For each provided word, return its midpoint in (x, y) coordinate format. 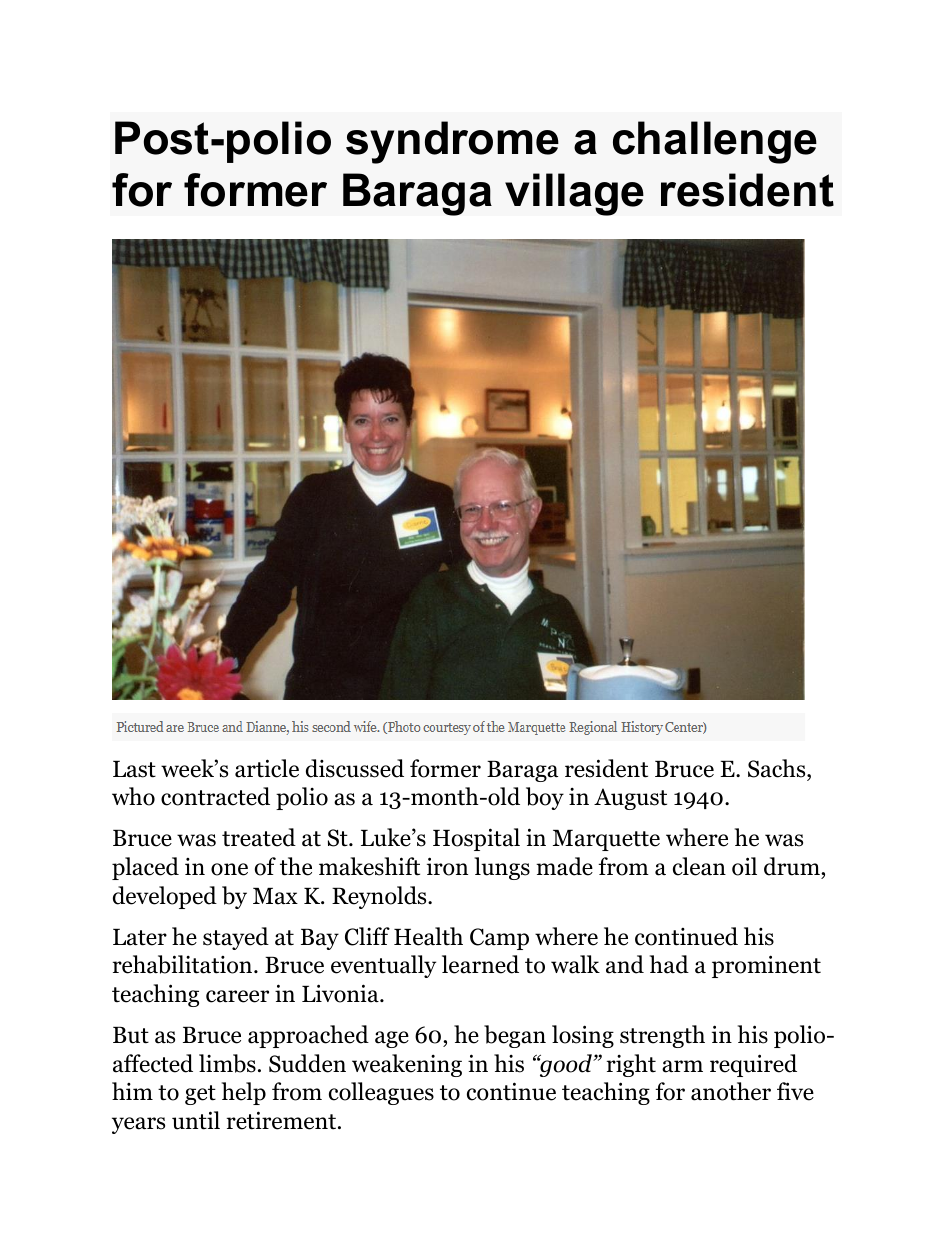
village (574, 194)
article (267, 768)
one (229, 869)
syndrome (452, 142)
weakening (407, 1065)
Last (134, 769)
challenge (715, 142)
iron (447, 866)
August (630, 799)
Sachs (778, 768)
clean (699, 866)
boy (545, 798)
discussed (355, 768)
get (200, 1095)
